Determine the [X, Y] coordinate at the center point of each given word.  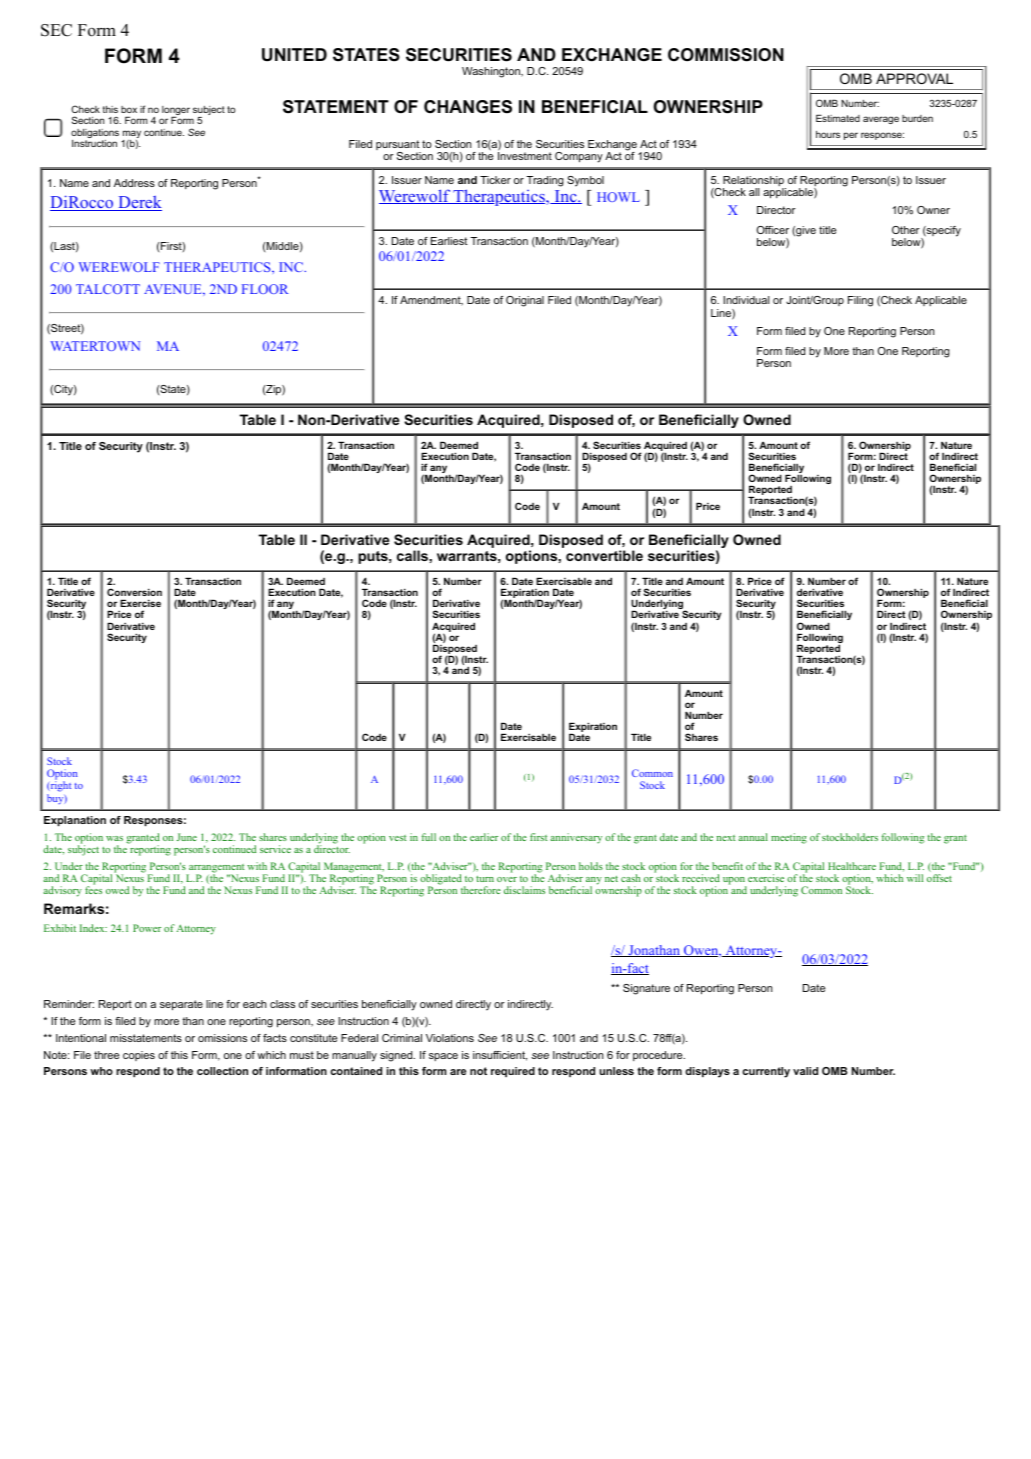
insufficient [500, 1056]
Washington [492, 72]
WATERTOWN [95, 346]
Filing [860, 301]
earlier [484, 837]
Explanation [75, 821]
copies [139, 1056]
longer [176, 112]
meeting [789, 838]
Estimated [838, 118]
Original [525, 301]
